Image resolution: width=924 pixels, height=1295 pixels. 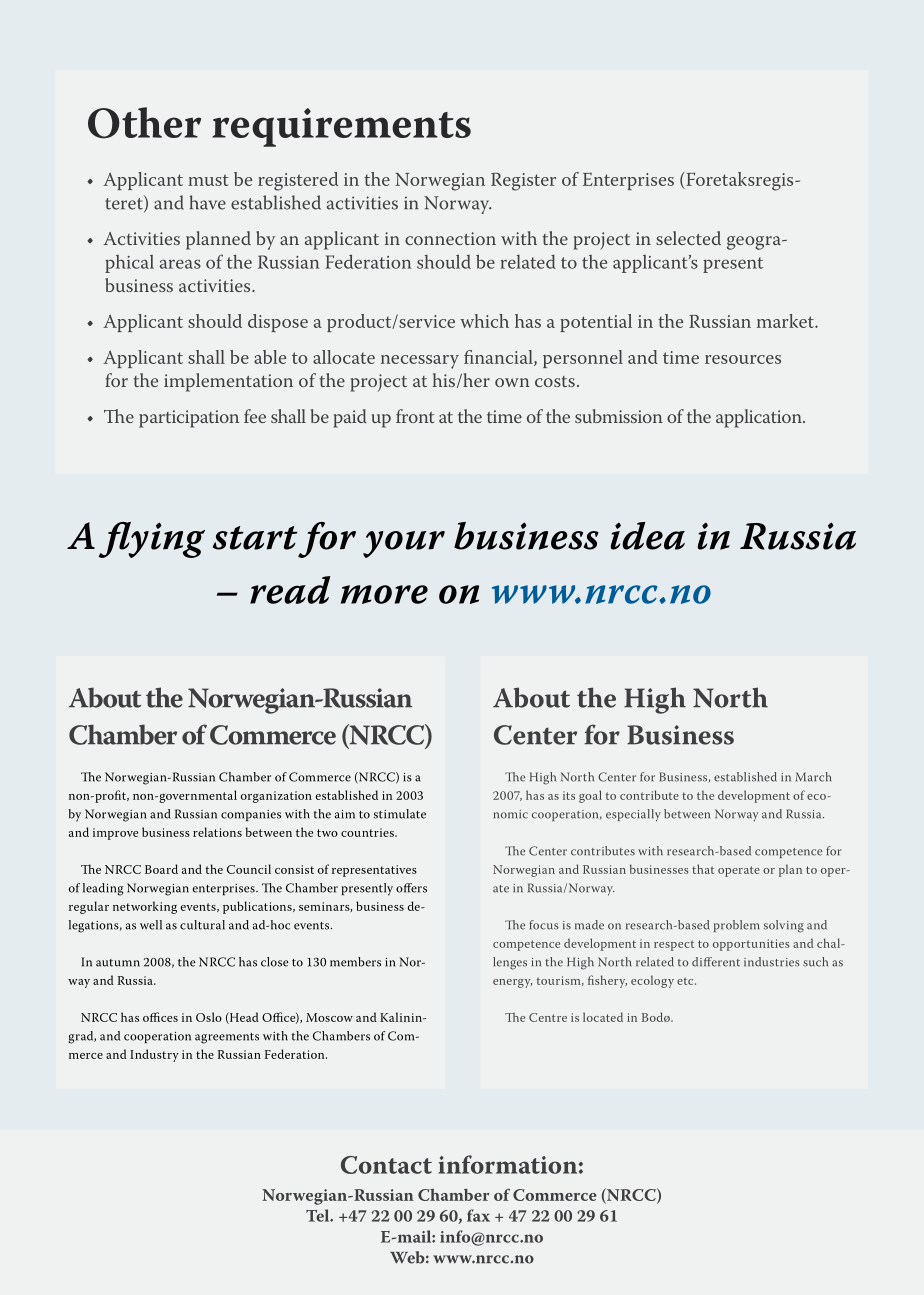 What do you see at coordinates (478, 1215) in the screenshot?
I see `fax` at bounding box center [478, 1215].
